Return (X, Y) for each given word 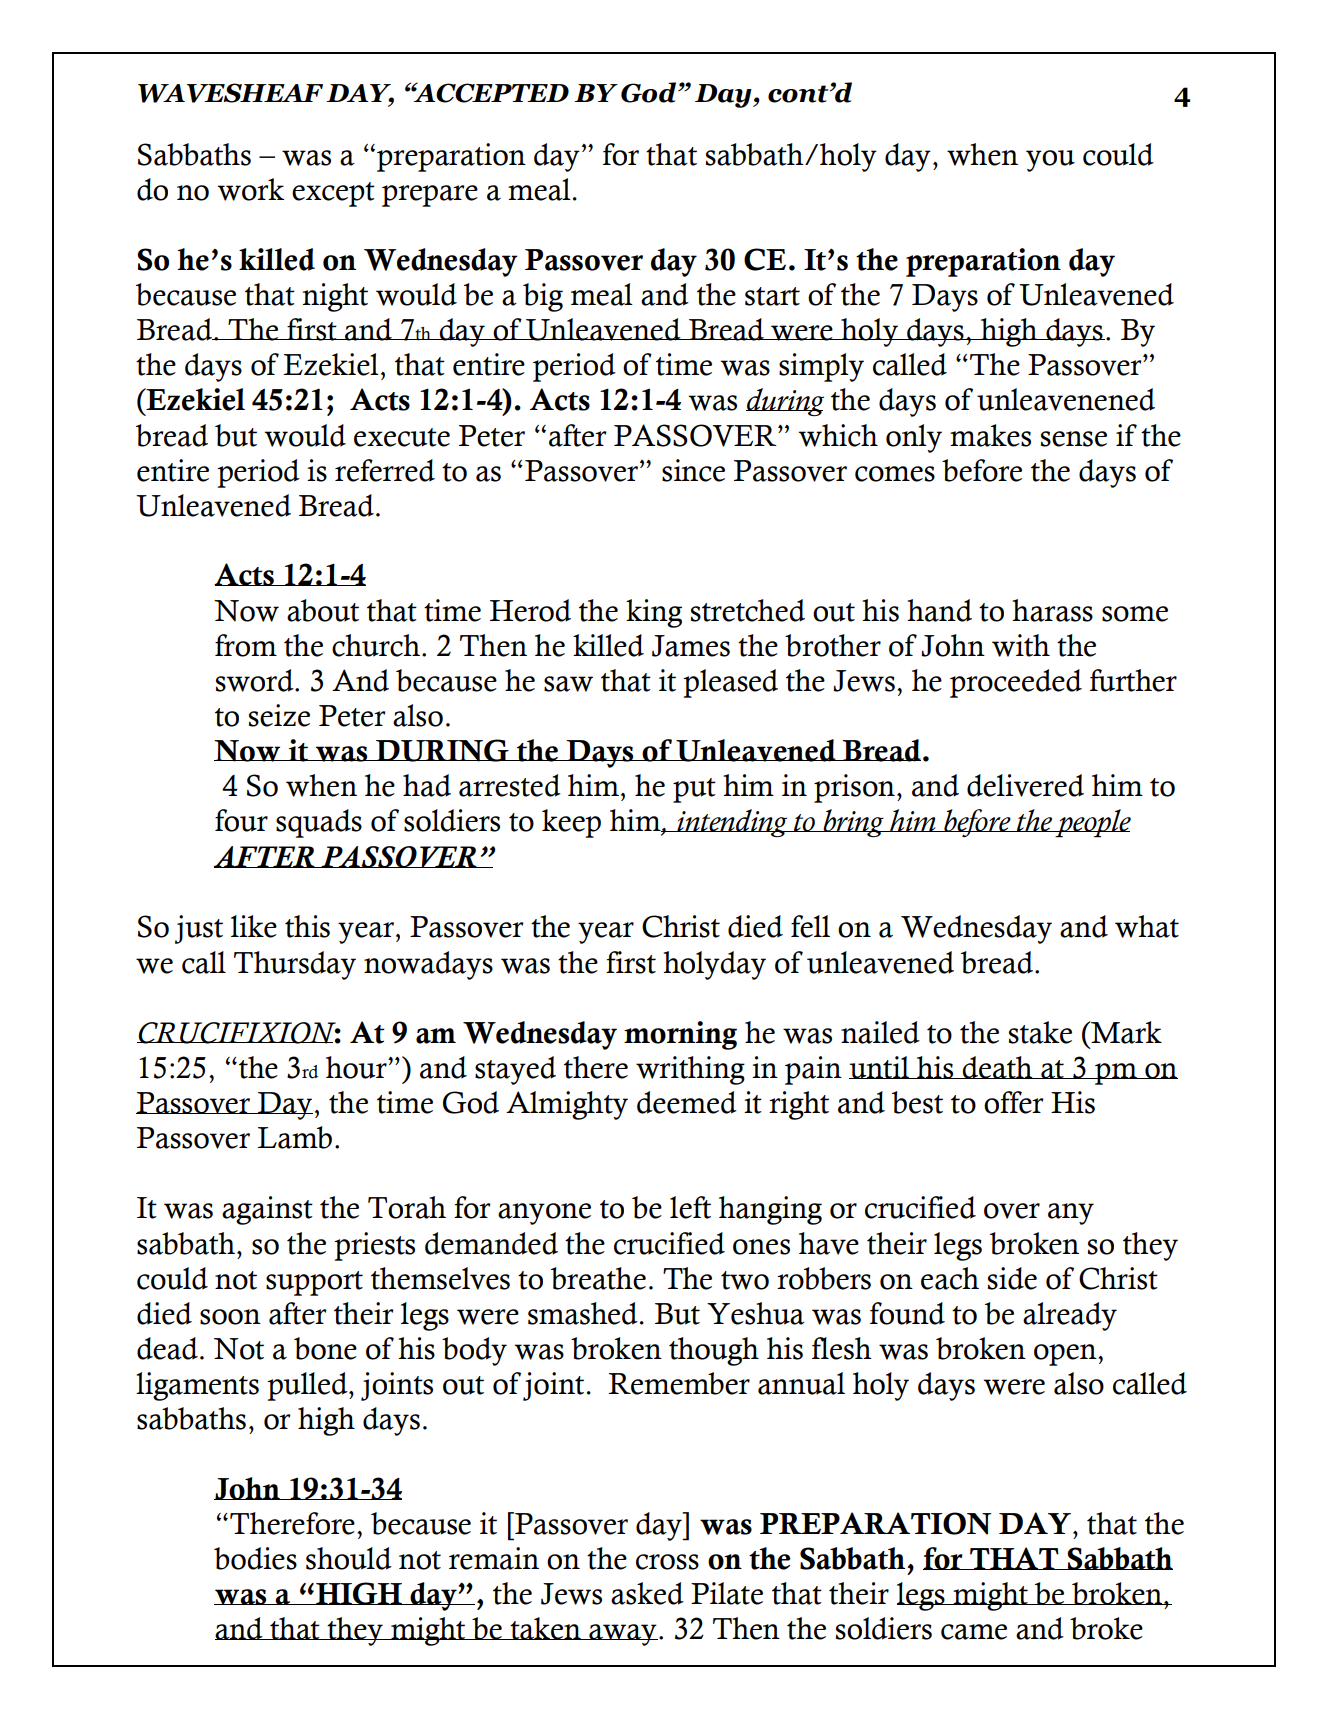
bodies (255, 1558)
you (1050, 161)
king (654, 613)
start (772, 296)
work (251, 189)
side (1012, 1278)
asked (647, 1593)
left (690, 1207)
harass (1052, 610)
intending (732, 823)
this (307, 926)
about (323, 610)
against (267, 1210)
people (1092, 823)
